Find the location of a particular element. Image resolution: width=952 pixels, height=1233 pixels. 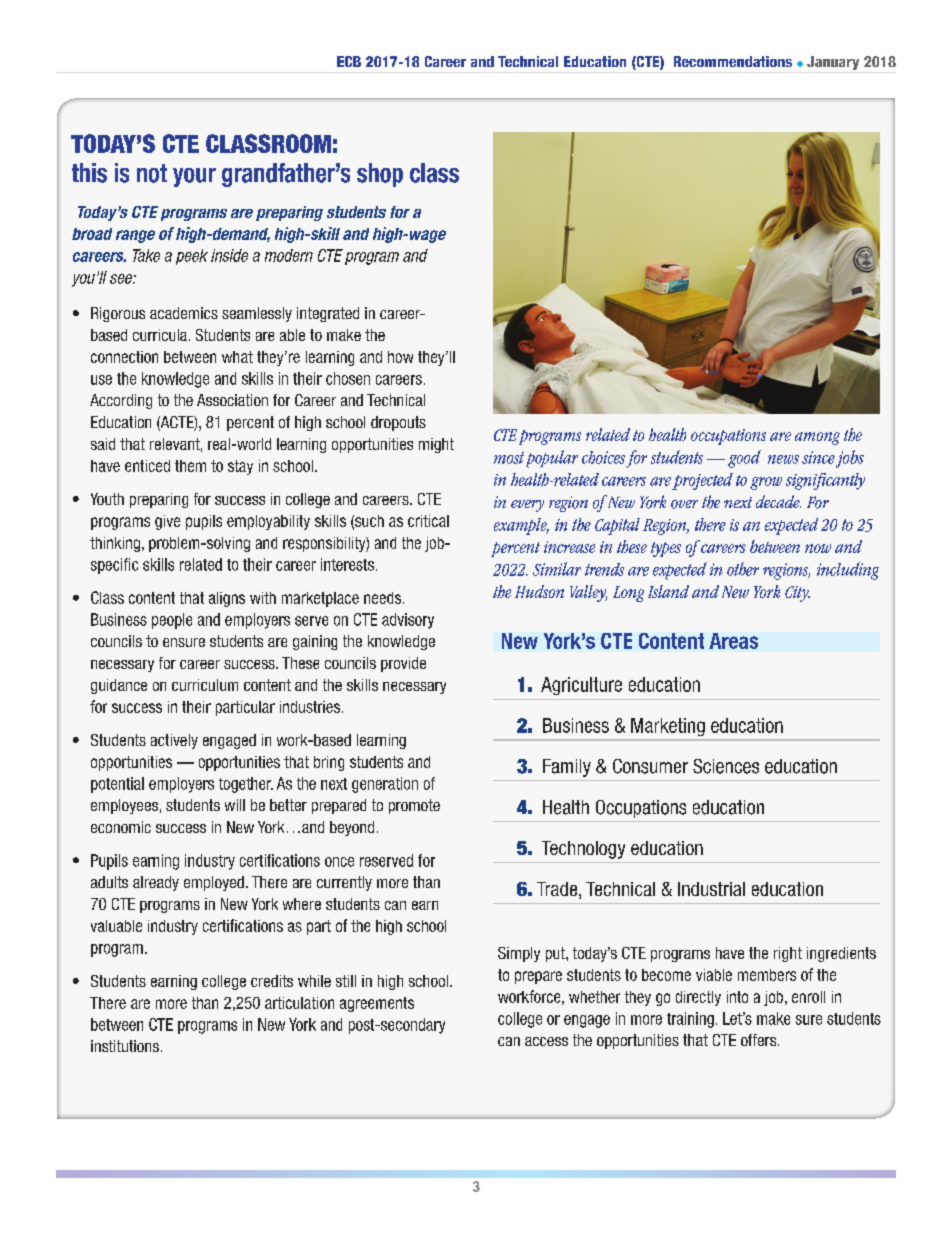

institutions is located at coordinates (125, 1046).
